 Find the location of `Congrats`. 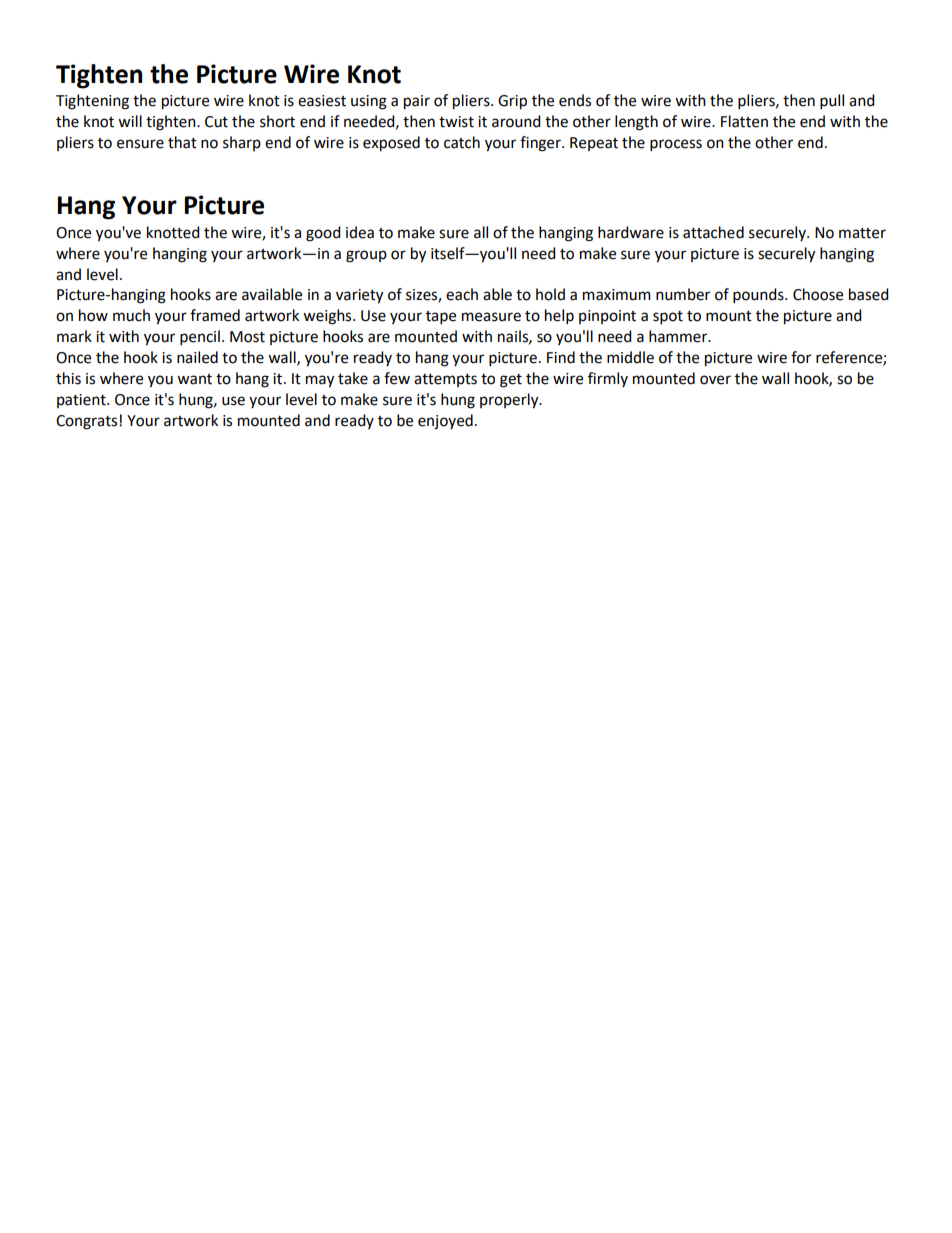

Congrats is located at coordinates (86, 422).
